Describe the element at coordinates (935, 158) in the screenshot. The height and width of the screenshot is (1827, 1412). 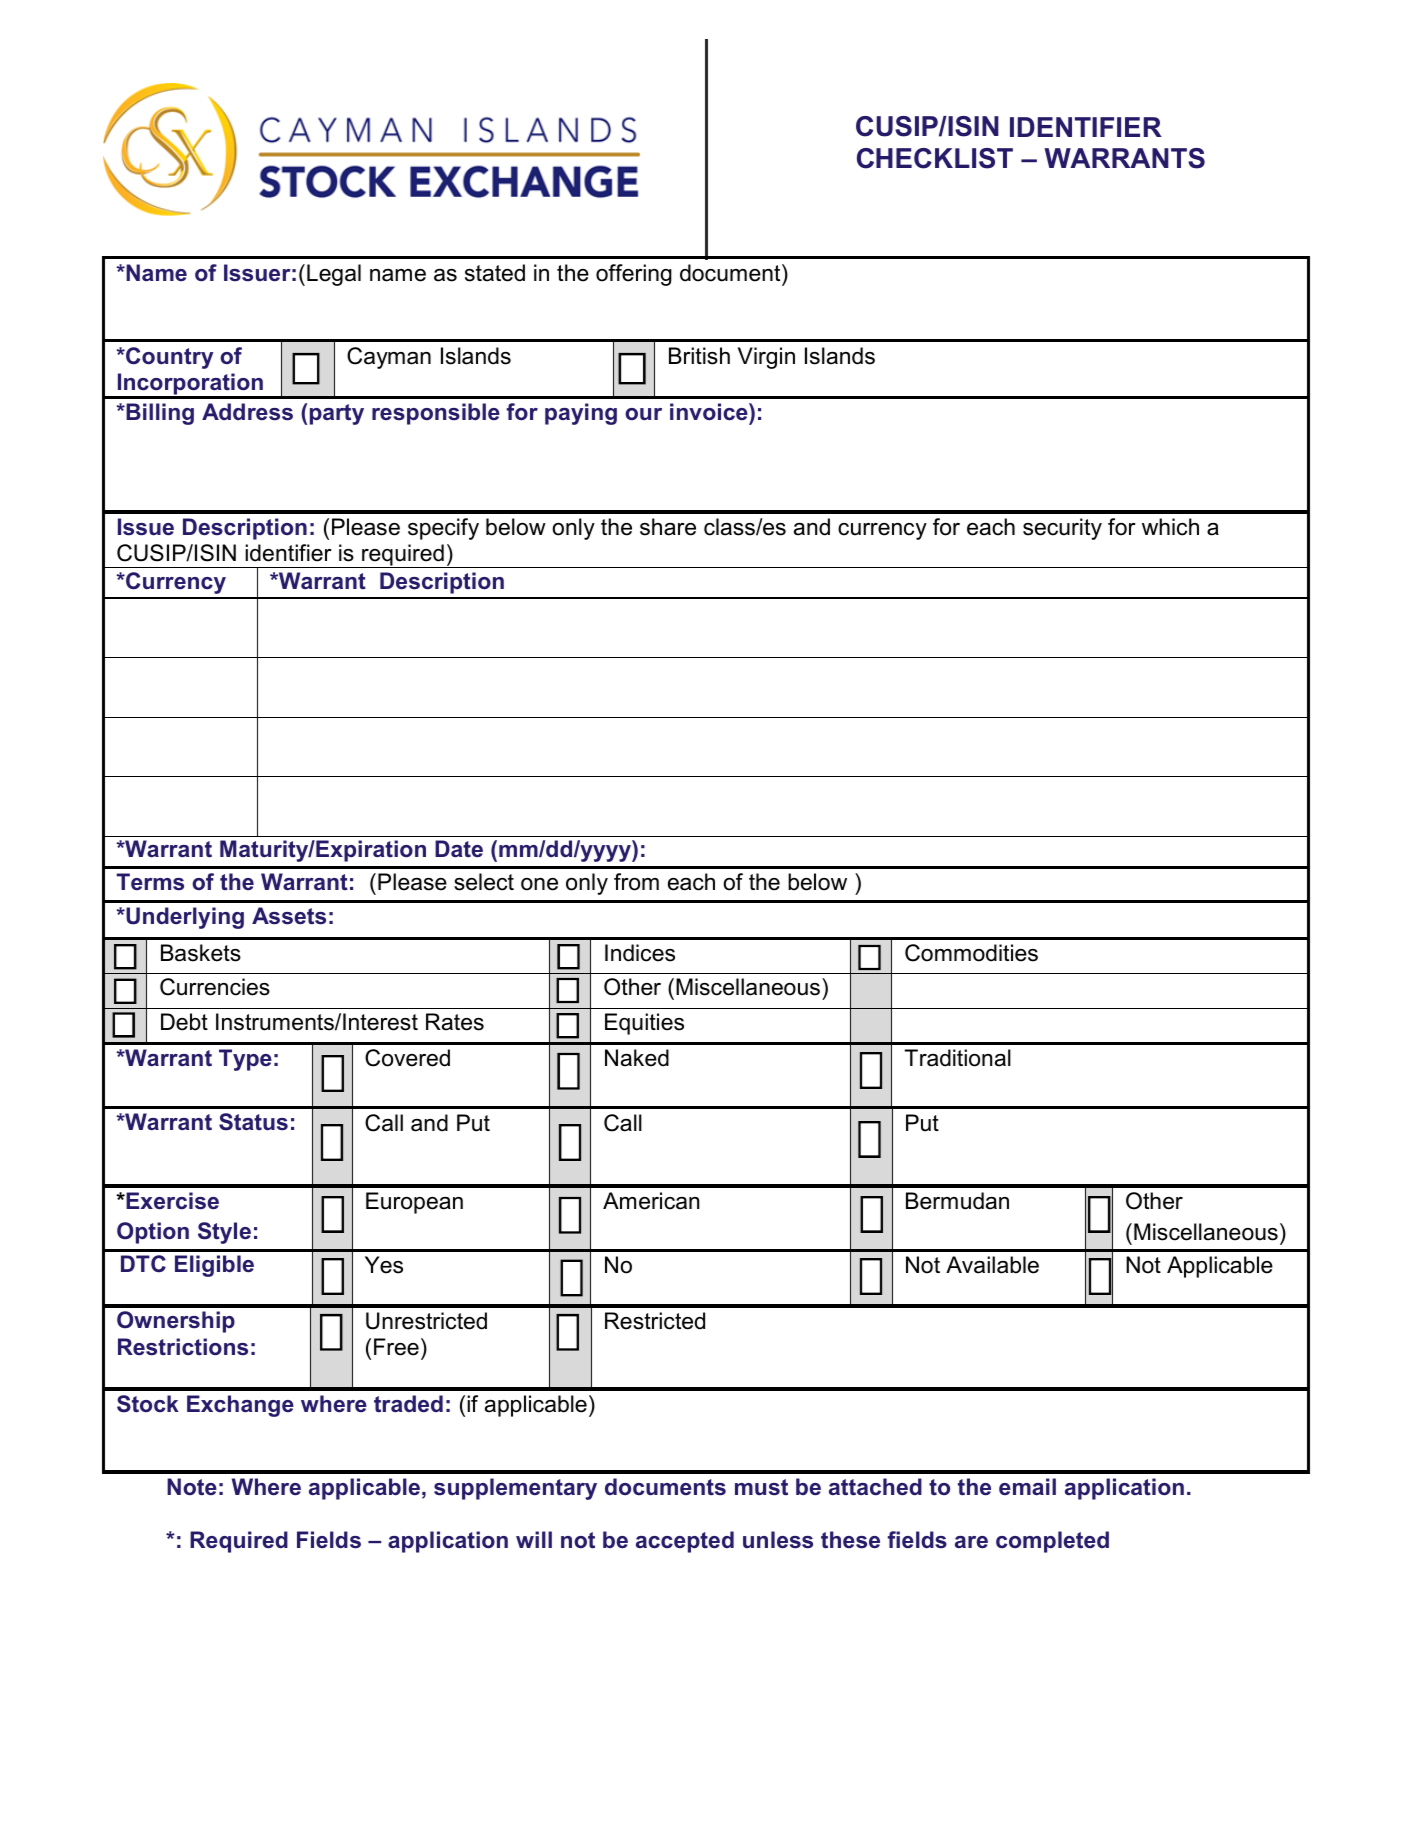
I see `CHECKLIST` at that location.
